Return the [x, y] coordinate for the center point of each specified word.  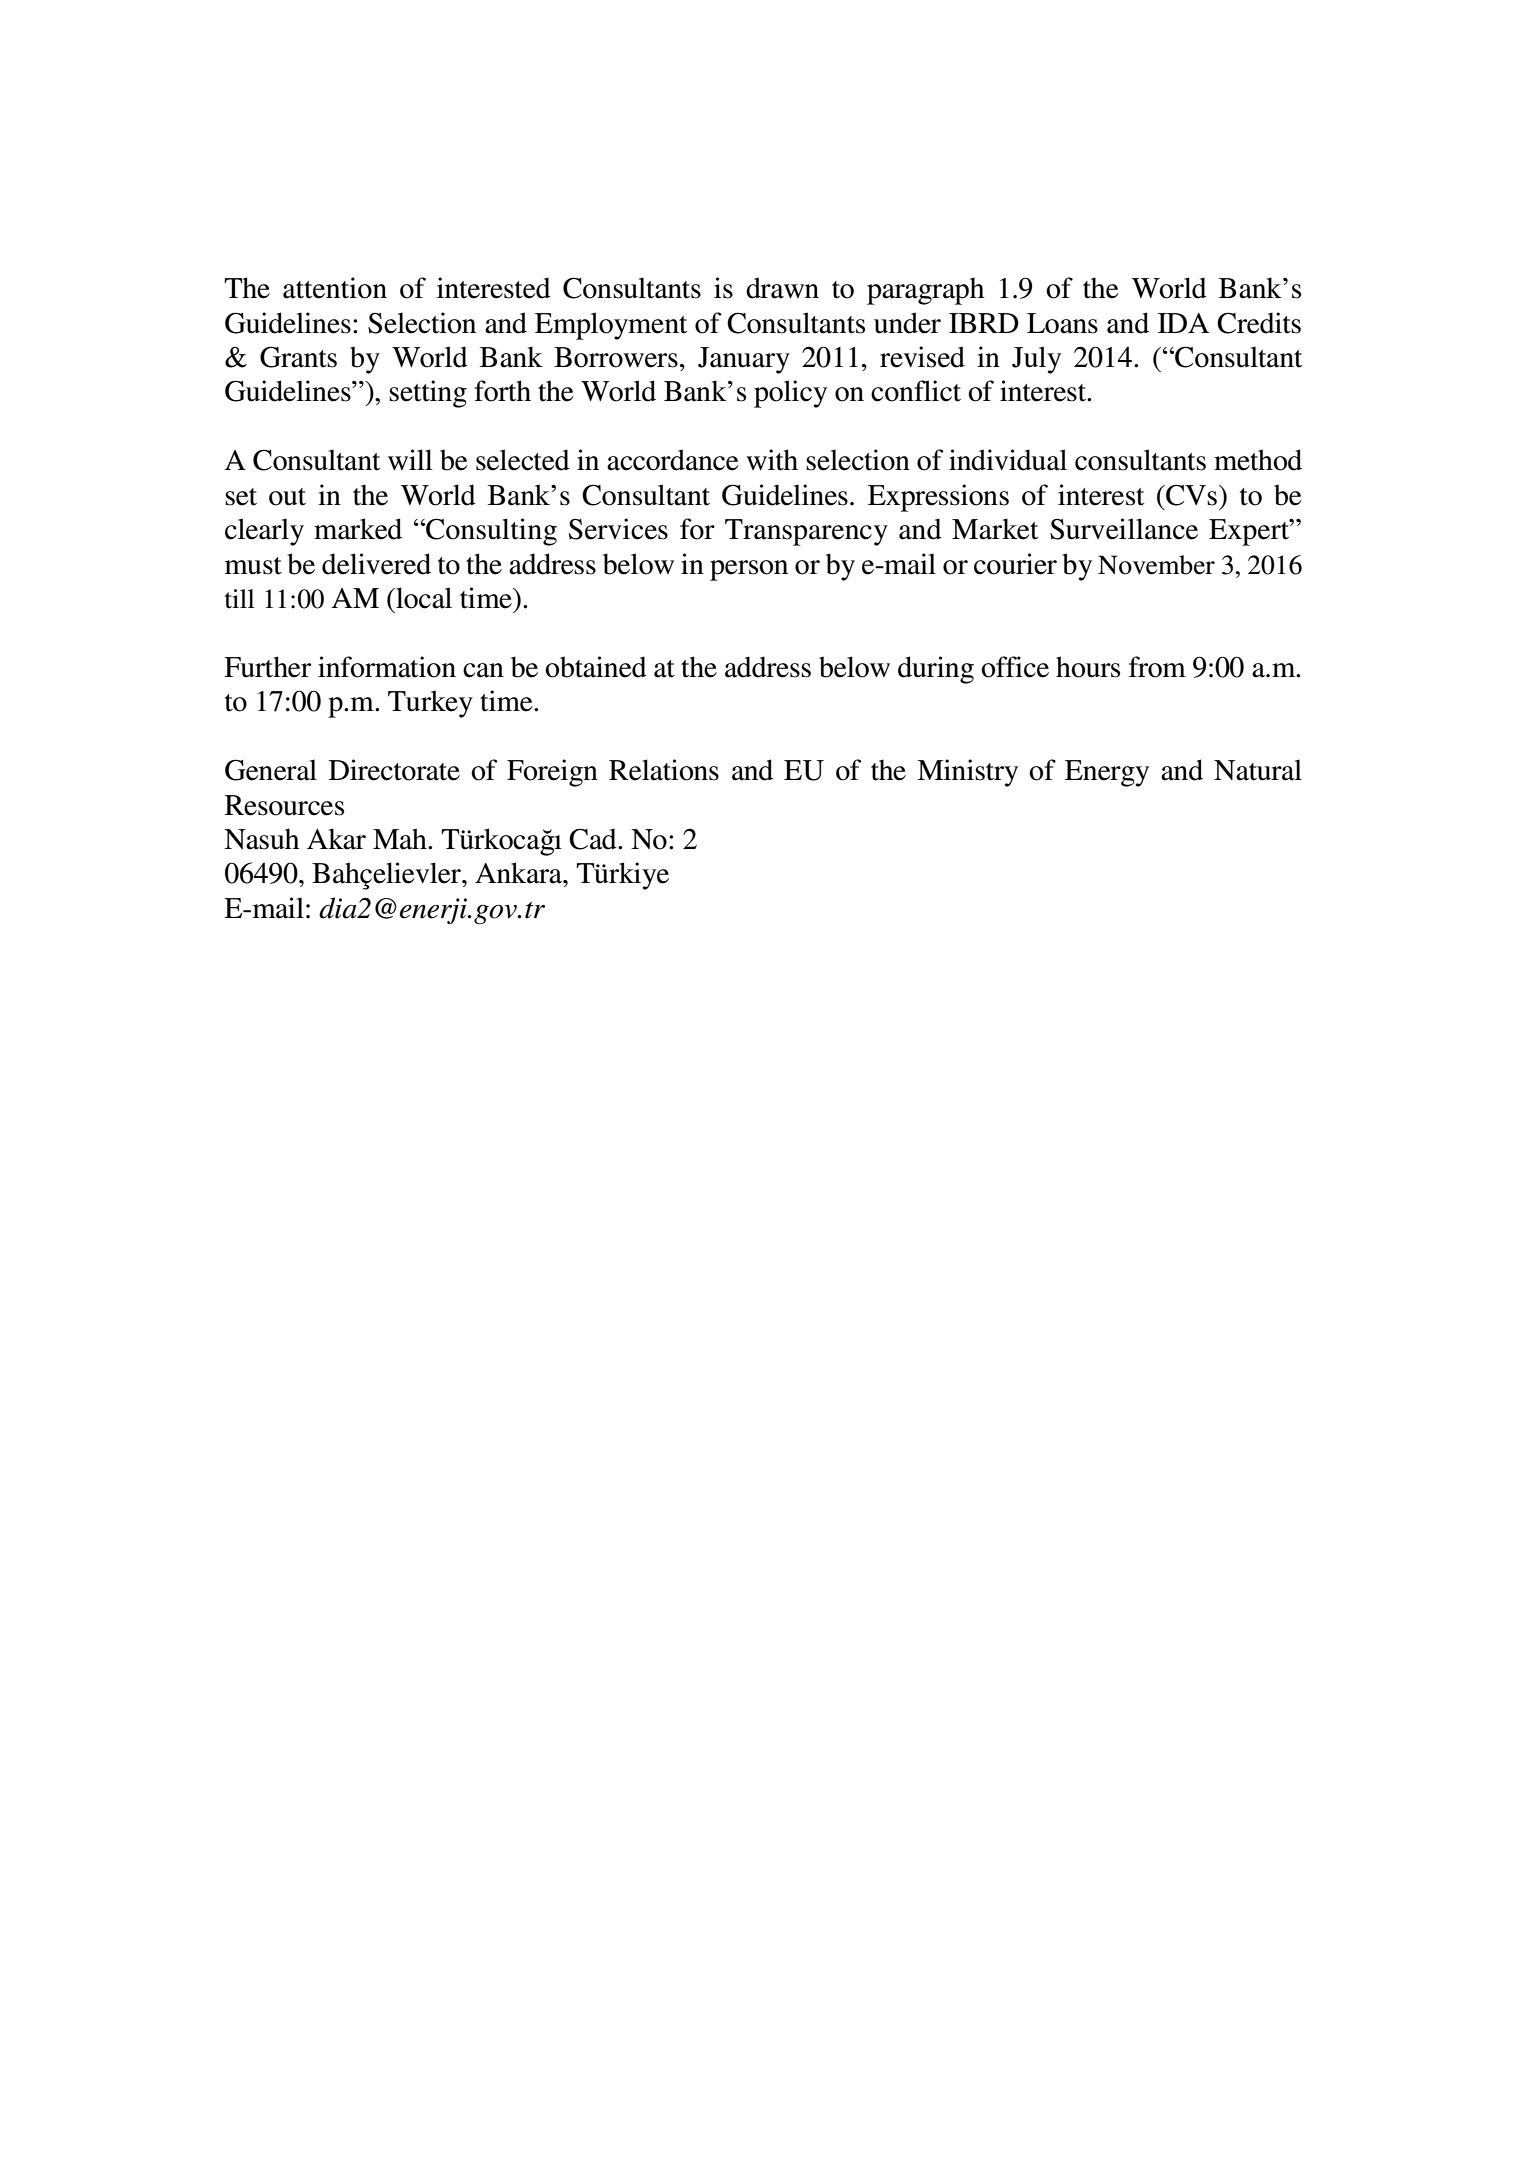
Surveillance [1124, 529]
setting [428, 394]
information [387, 667]
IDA [1183, 323]
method [1258, 460]
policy [790, 394]
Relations [664, 770]
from [1157, 667]
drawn [782, 288]
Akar [336, 839]
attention [335, 288]
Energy [1107, 773]
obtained [596, 667]
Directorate [394, 770]
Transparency [806, 532]
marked [358, 529]
